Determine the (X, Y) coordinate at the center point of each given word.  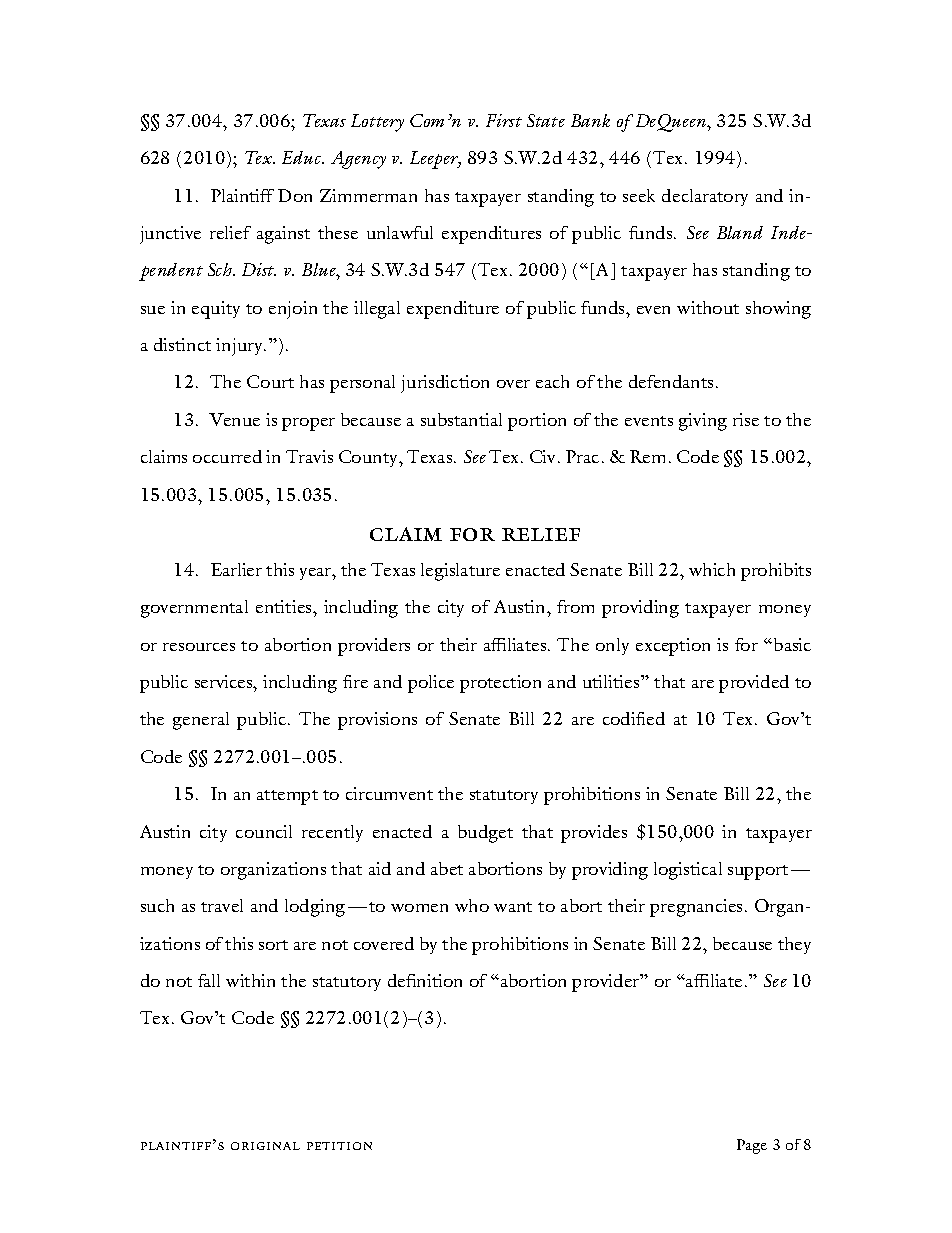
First (504, 120)
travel (222, 905)
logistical (688, 871)
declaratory (705, 197)
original (265, 1146)
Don (295, 195)
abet (447, 868)
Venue (234, 419)
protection (500, 684)
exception (673, 647)
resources (199, 647)
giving (703, 422)
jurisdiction (445, 384)
